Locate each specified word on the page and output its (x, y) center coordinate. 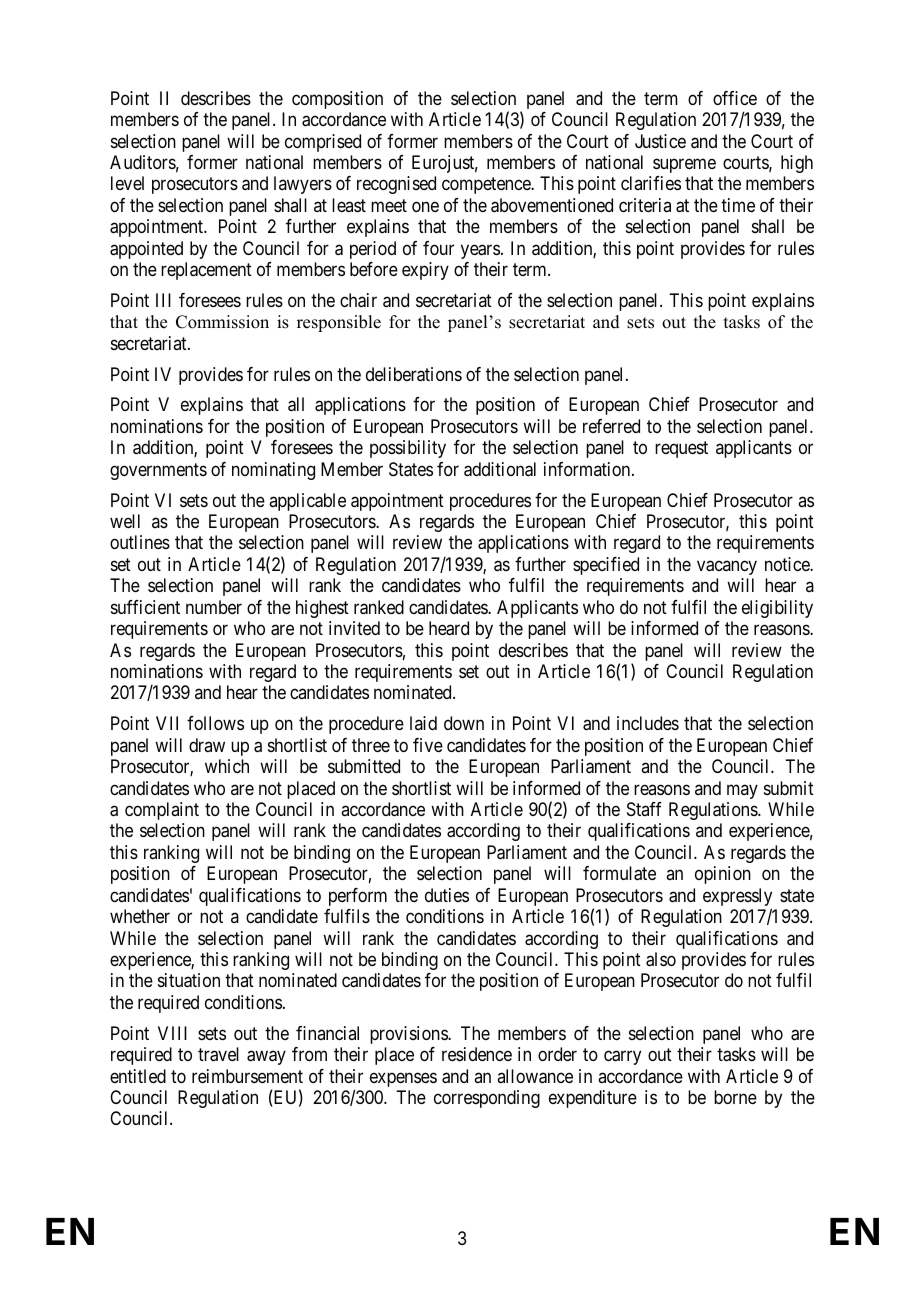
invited (354, 628)
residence (477, 1054)
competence (487, 186)
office (735, 98)
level (127, 183)
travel (218, 1054)
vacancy (727, 567)
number (214, 607)
